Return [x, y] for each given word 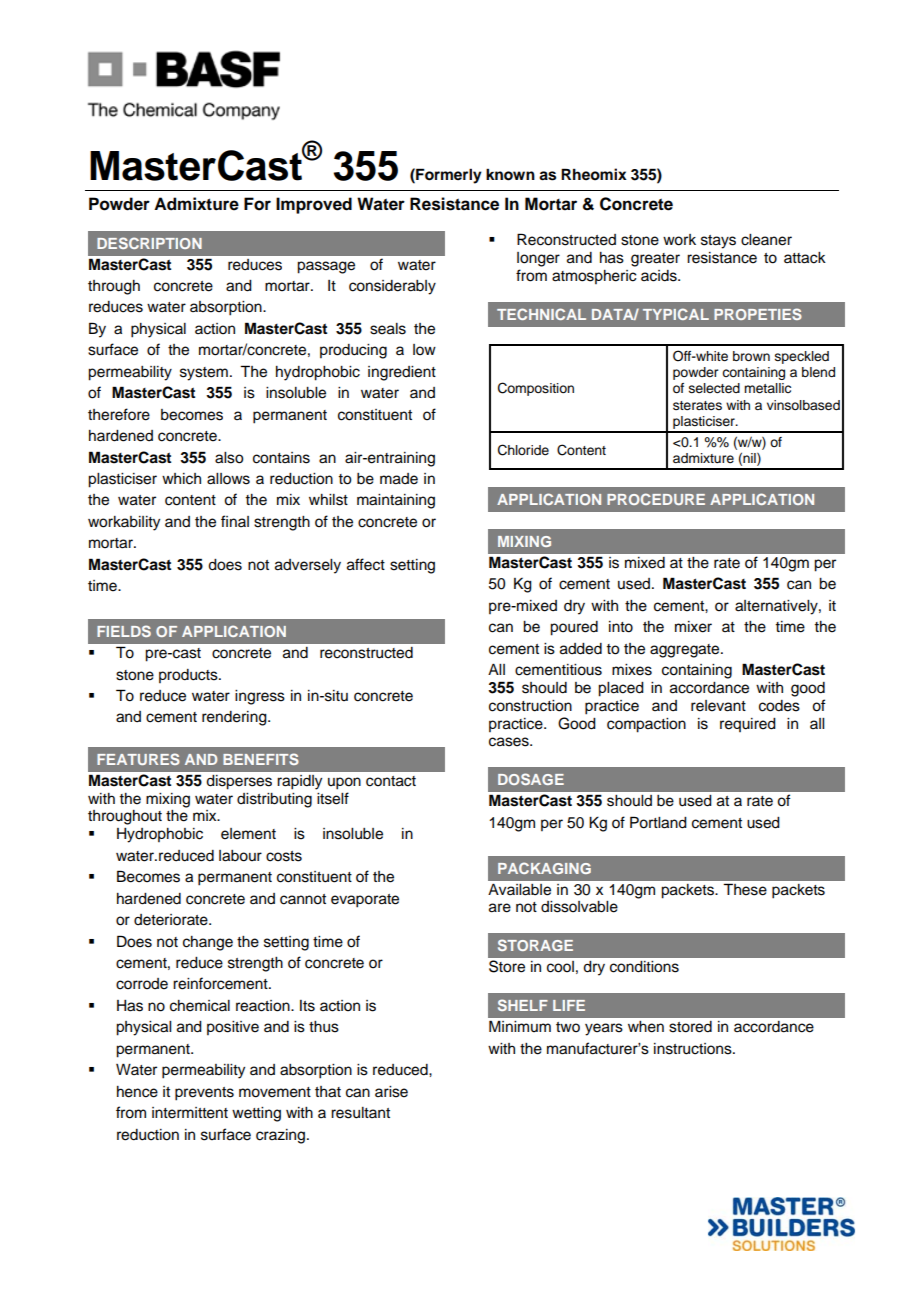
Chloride [523, 450]
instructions [694, 1049]
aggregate [686, 651]
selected [714, 388]
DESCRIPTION [149, 243]
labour [240, 856]
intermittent [190, 1113]
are [500, 908]
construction [530, 706]
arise [391, 1092]
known [510, 174]
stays [718, 242]
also [229, 458]
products [189, 676]
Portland [658, 822]
